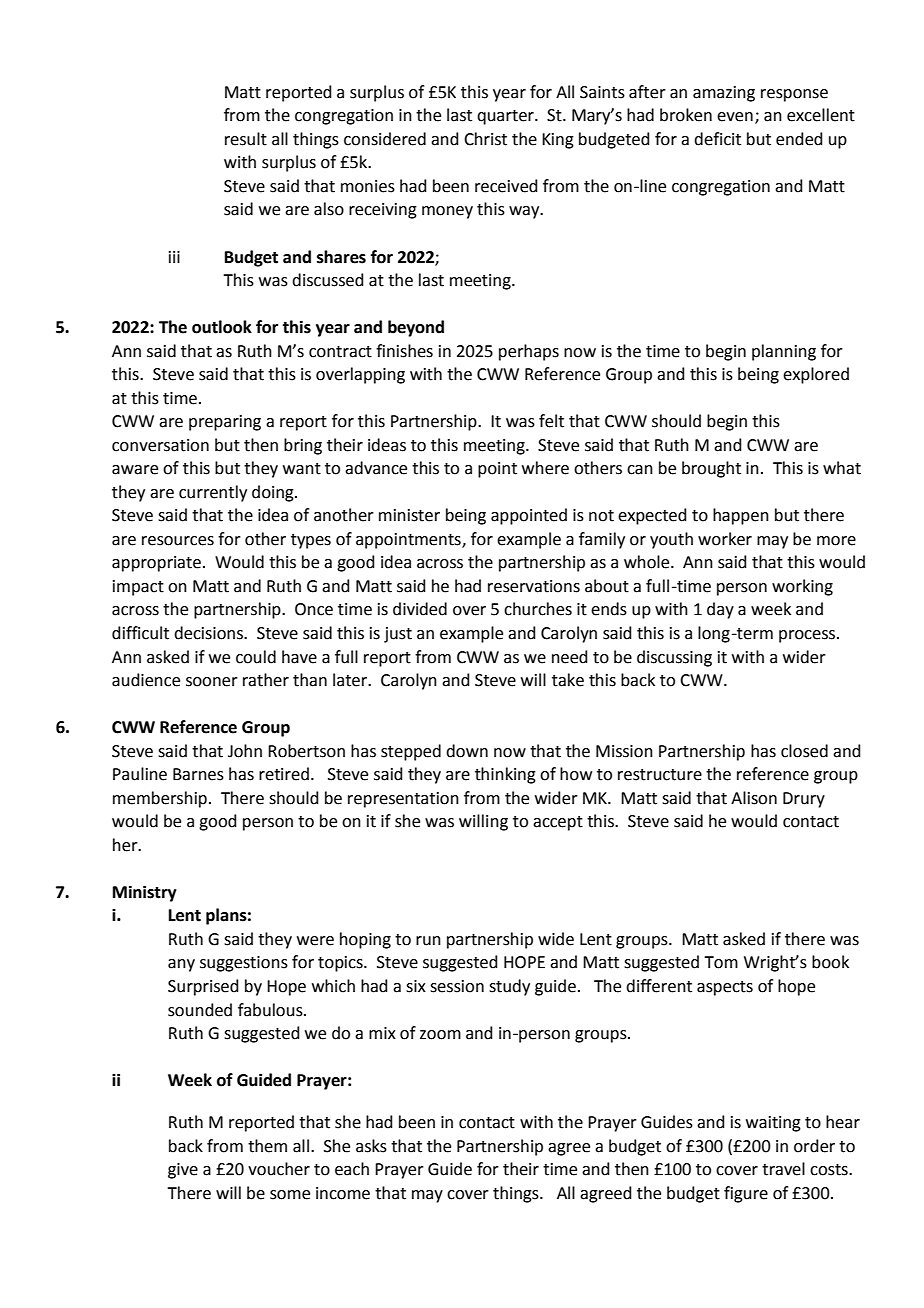 This screenshot has width=924, height=1308. Describe the element at coordinates (783, 1169) in the screenshot. I see `travel` at that location.
